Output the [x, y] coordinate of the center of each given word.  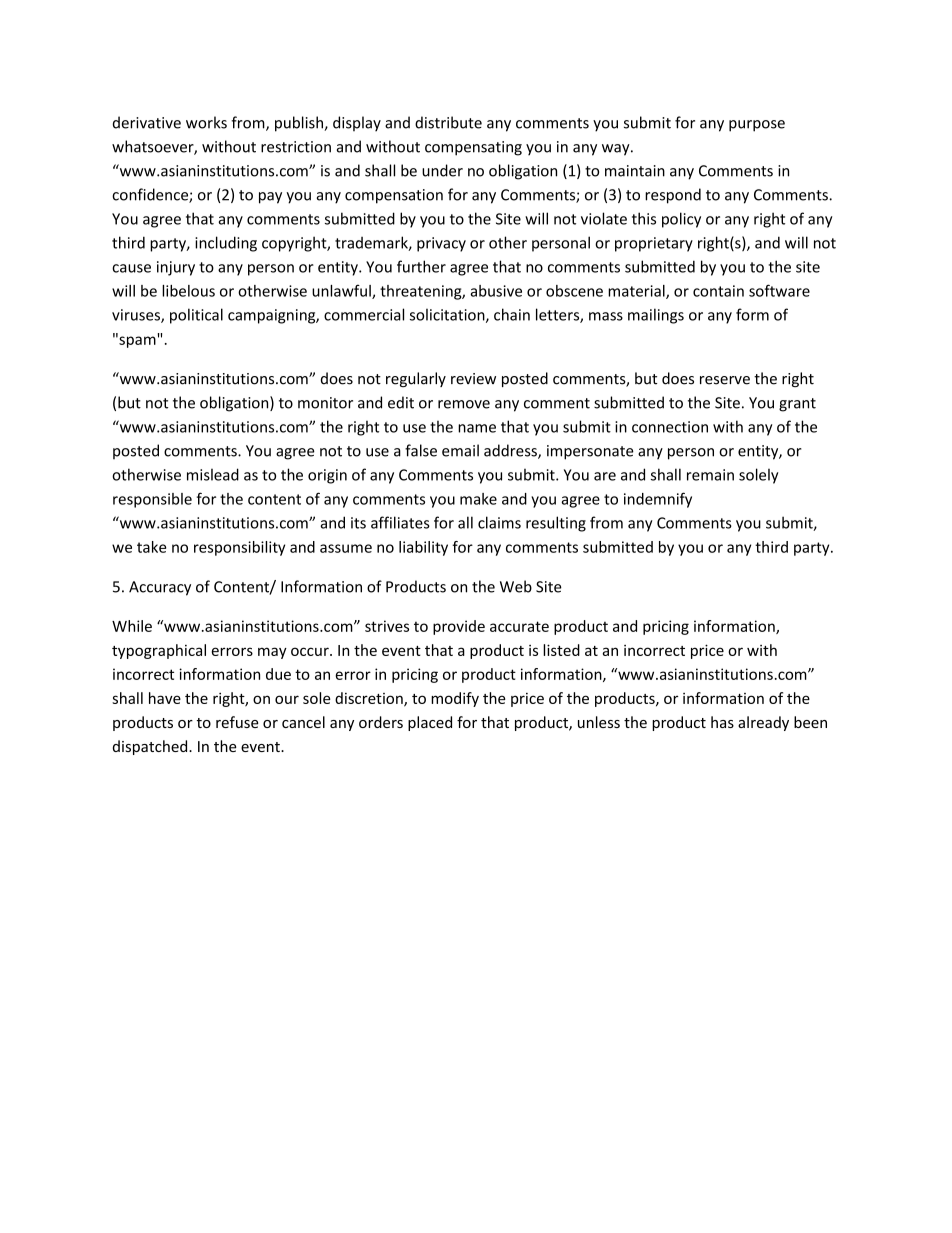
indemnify [658, 500]
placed [430, 723]
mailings [656, 316]
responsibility [239, 548]
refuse [237, 722]
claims [499, 522]
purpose [757, 126]
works [206, 122]
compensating [473, 148]
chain [512, 314]
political [196, 316]
